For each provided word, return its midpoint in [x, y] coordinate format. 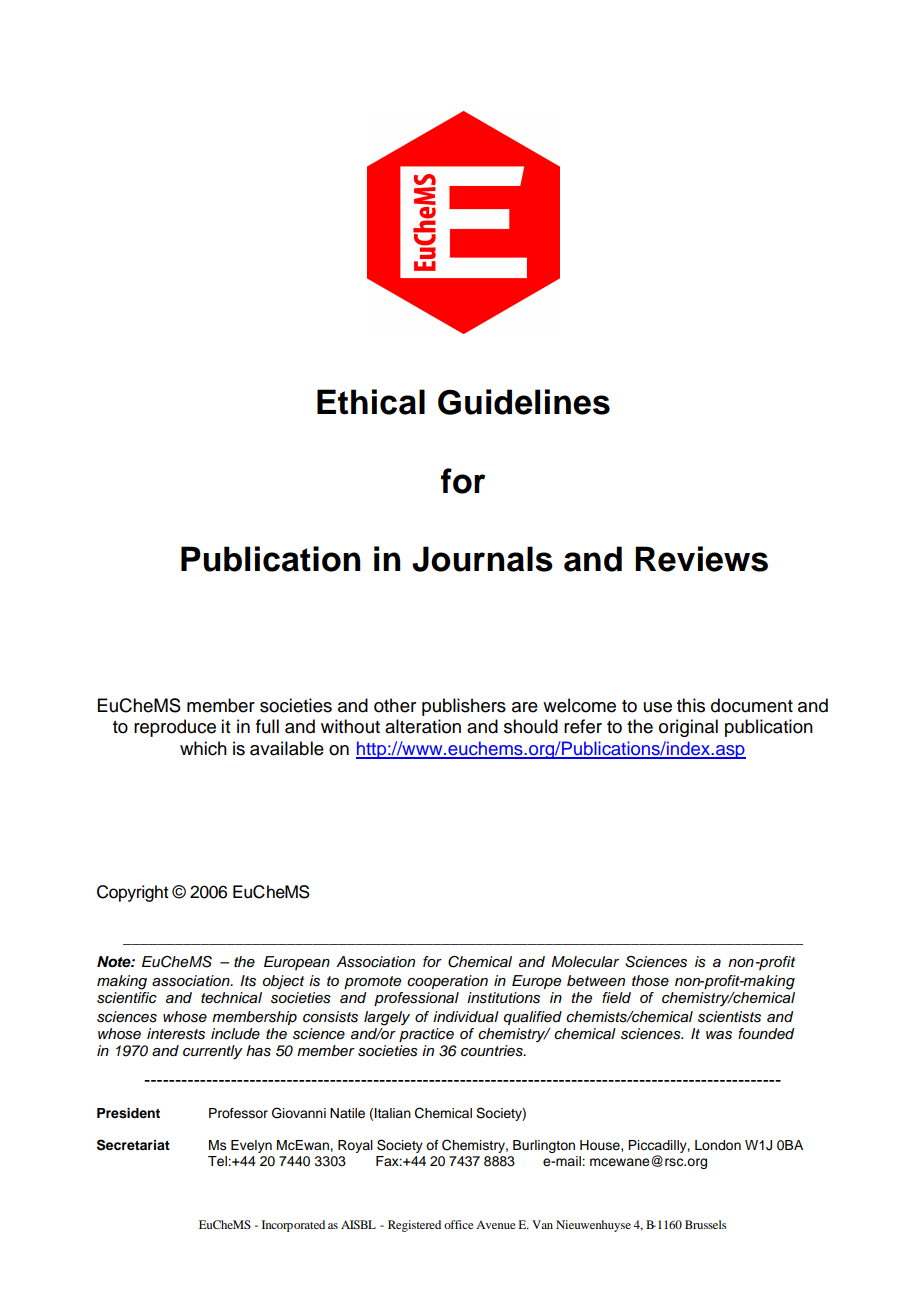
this [691, 705]
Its [248, 981]
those [650, 981]
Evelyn [251, 1146]
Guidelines [524, 402]
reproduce [175, 728]
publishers [464, 707]
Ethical [371, 402]
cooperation [447, 982]
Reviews [701, 559]
